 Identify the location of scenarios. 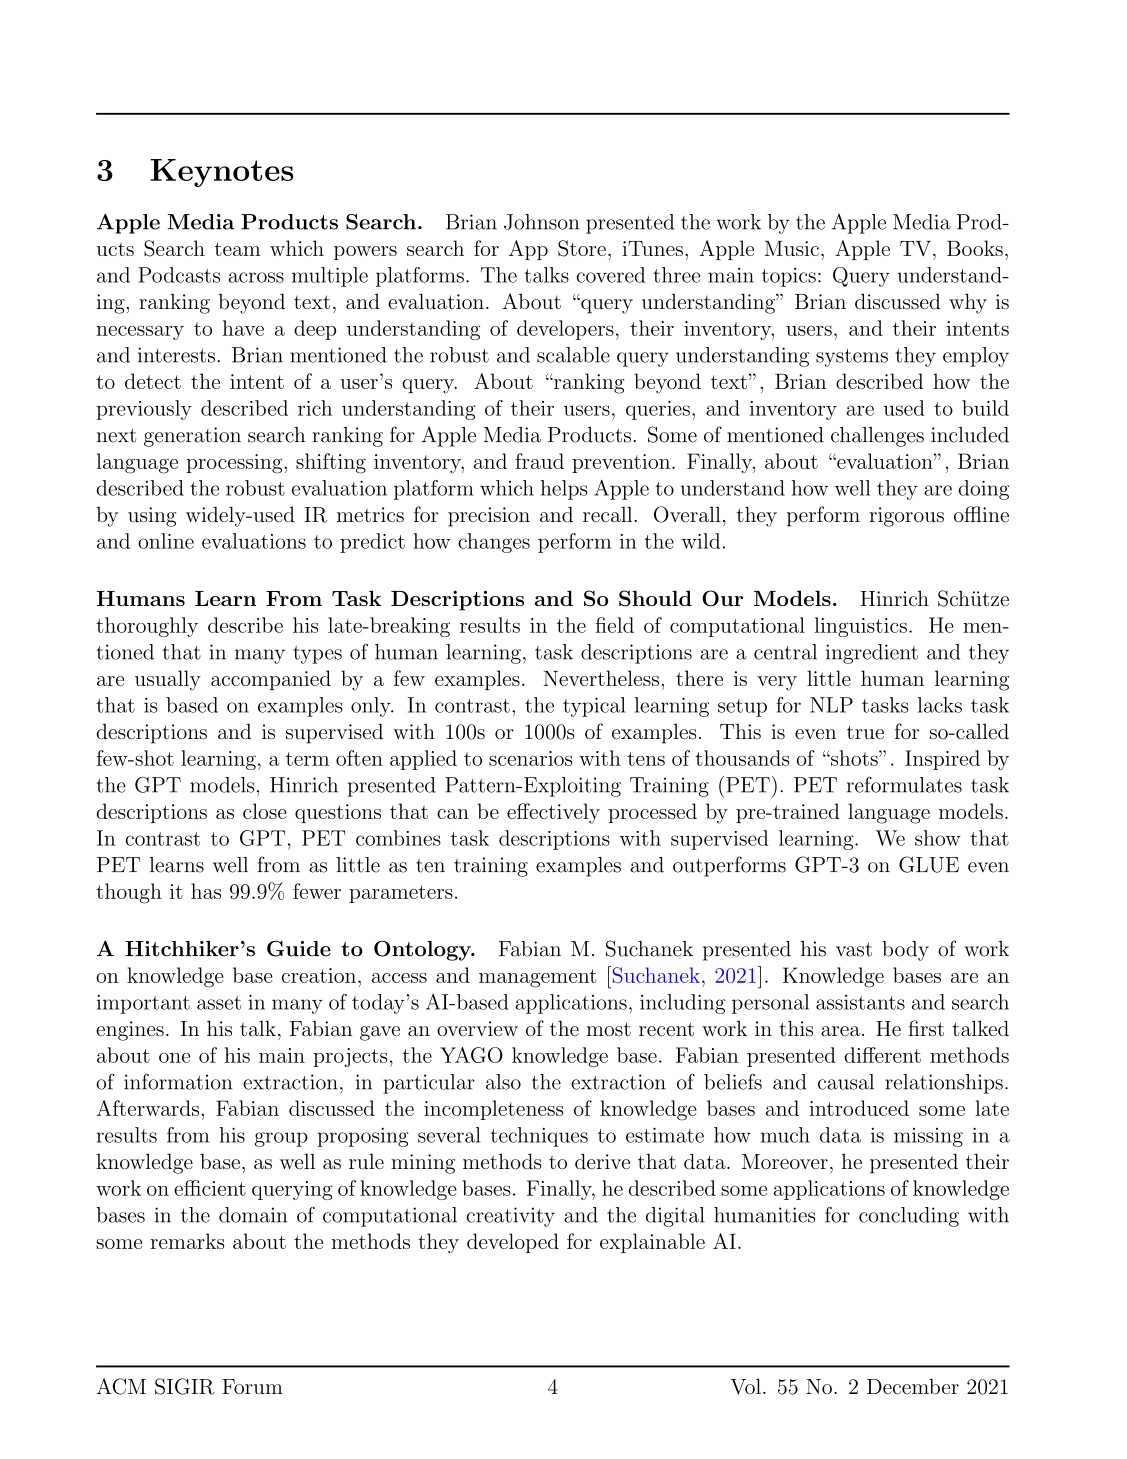
(531, 758).
